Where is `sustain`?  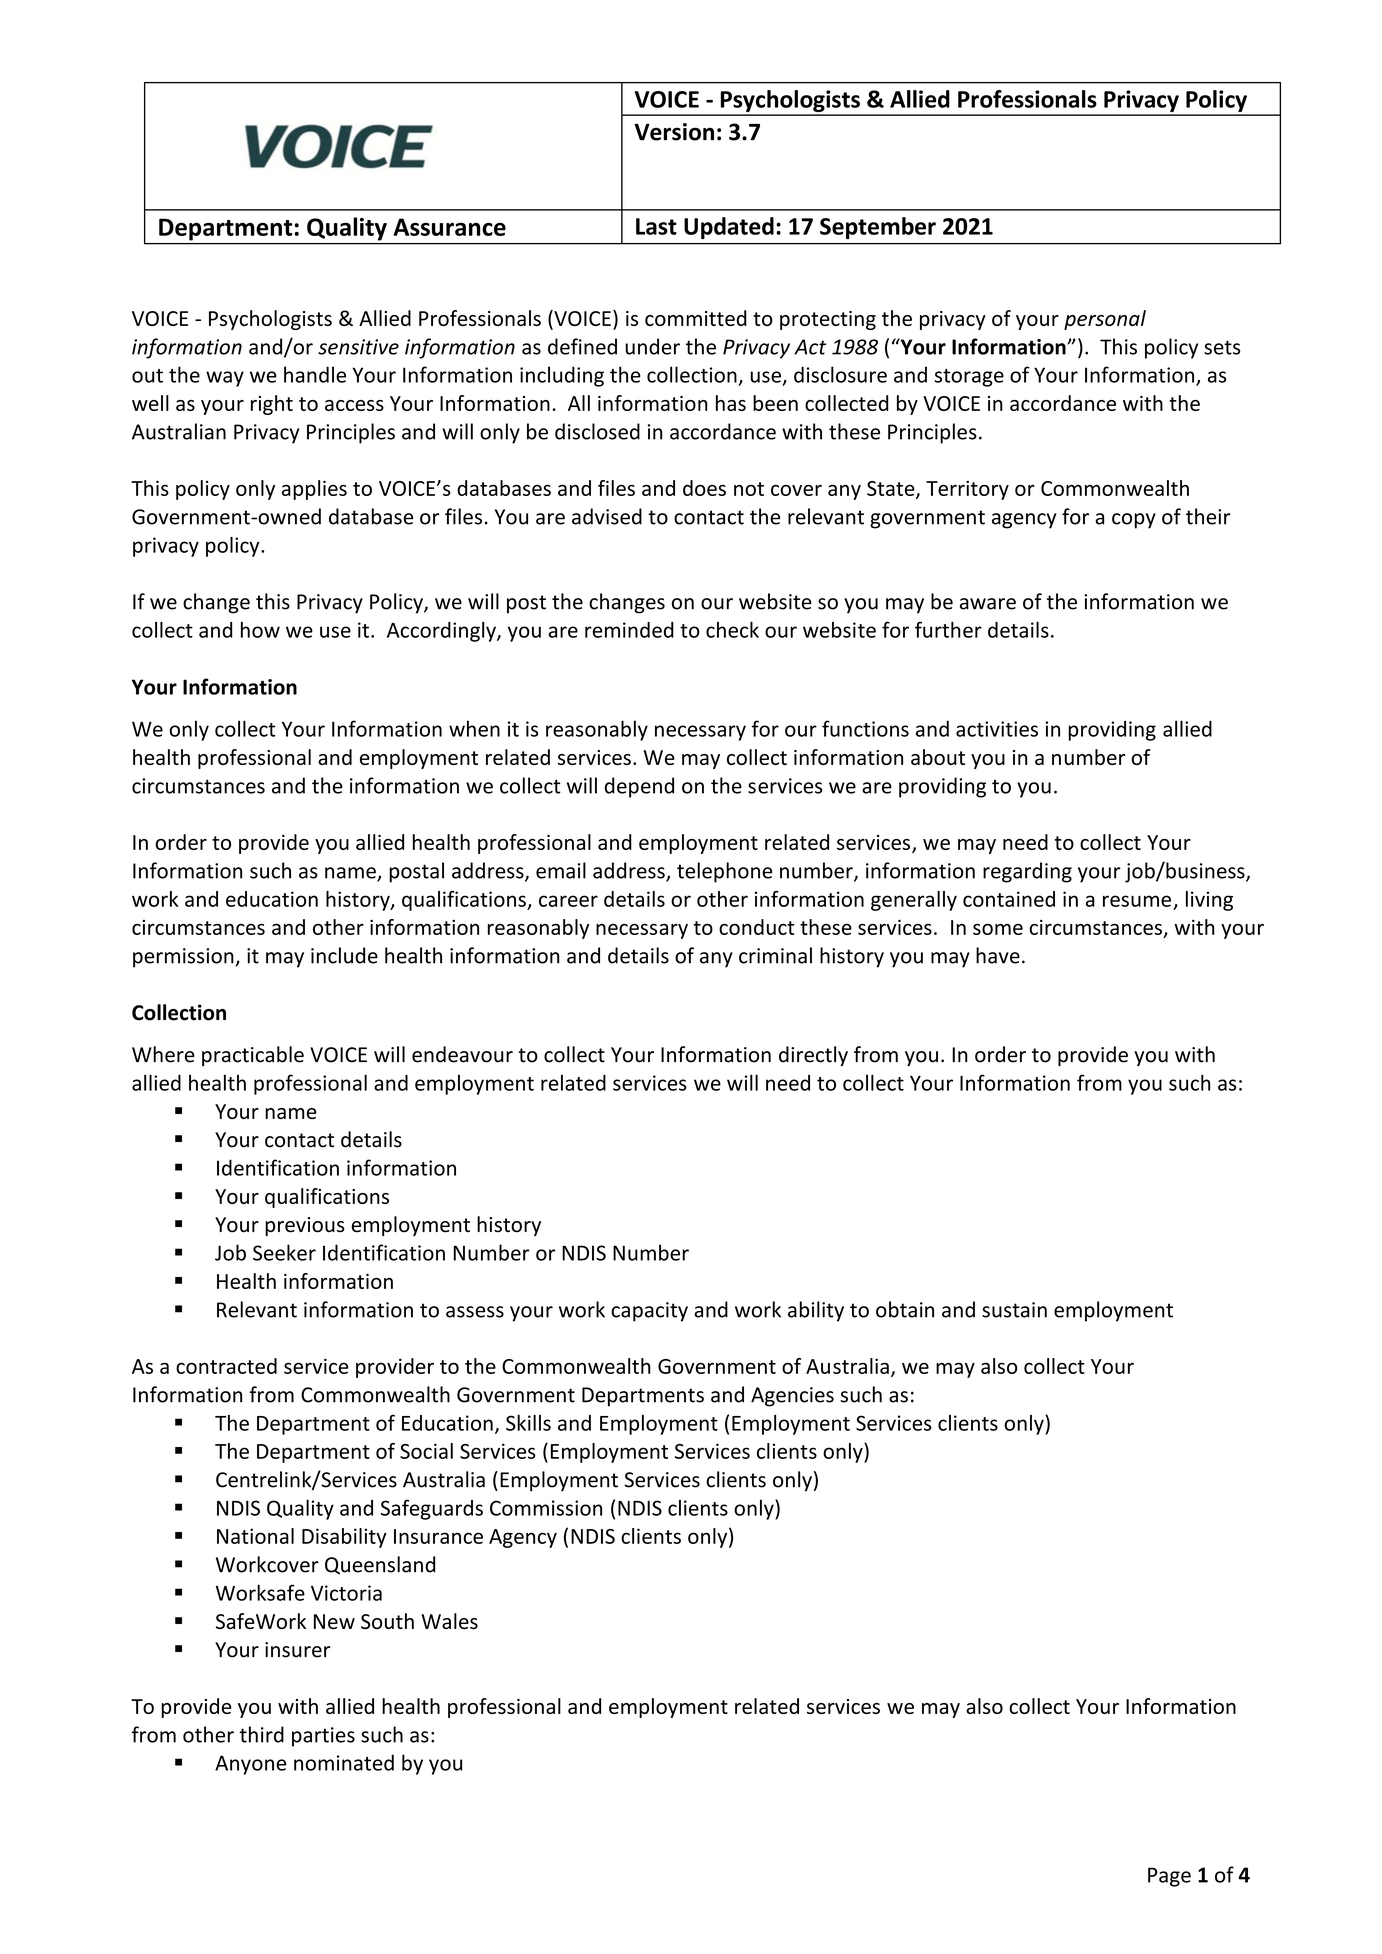 sustain is located at coordinates (1014, 1310).
